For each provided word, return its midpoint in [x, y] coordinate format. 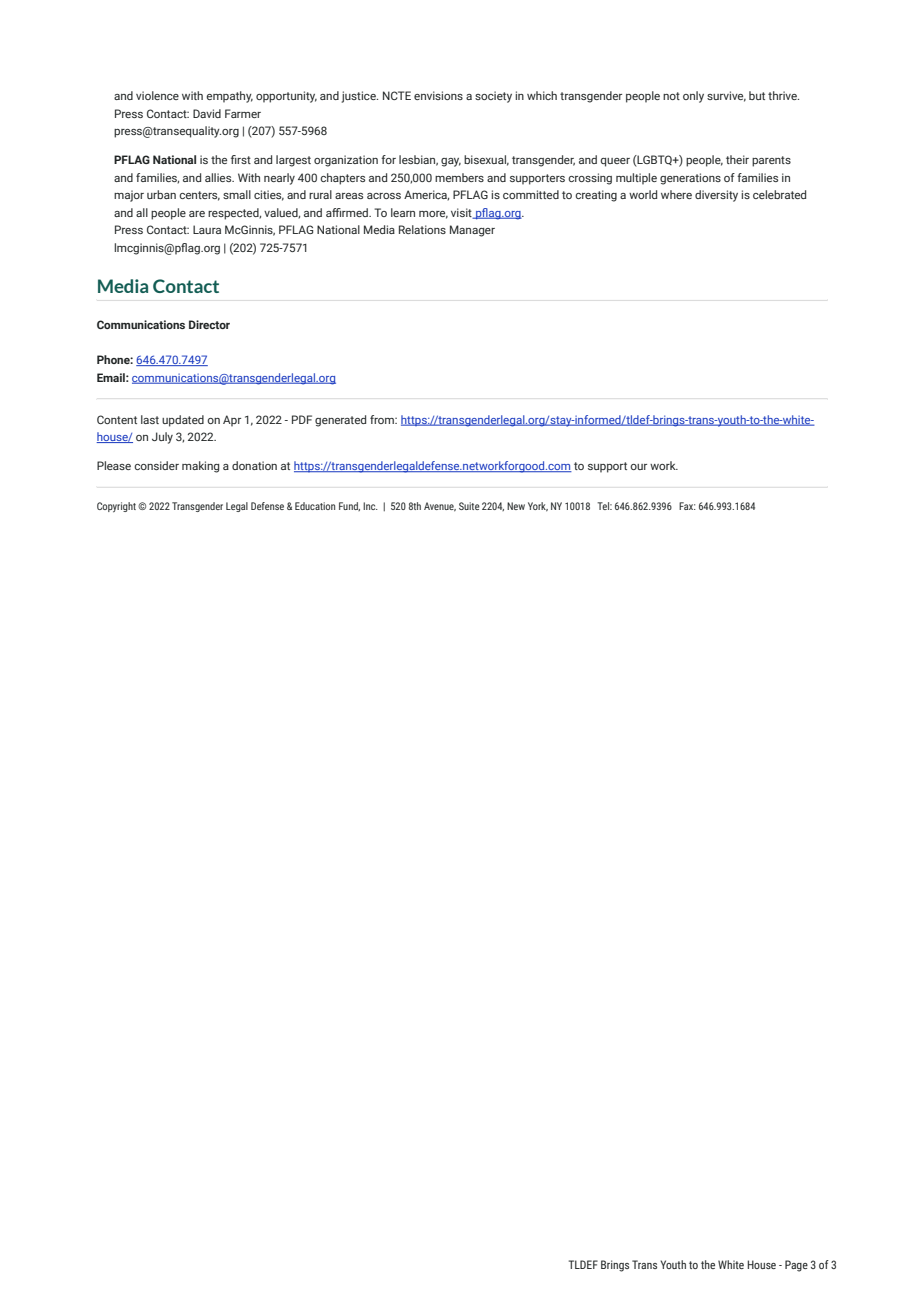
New [516, 506]
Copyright [116, 507]
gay [451, 162]
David [207, 113]
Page [796, 1266]
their [737, 159]
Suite [469, 506]
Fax [687, 506]
